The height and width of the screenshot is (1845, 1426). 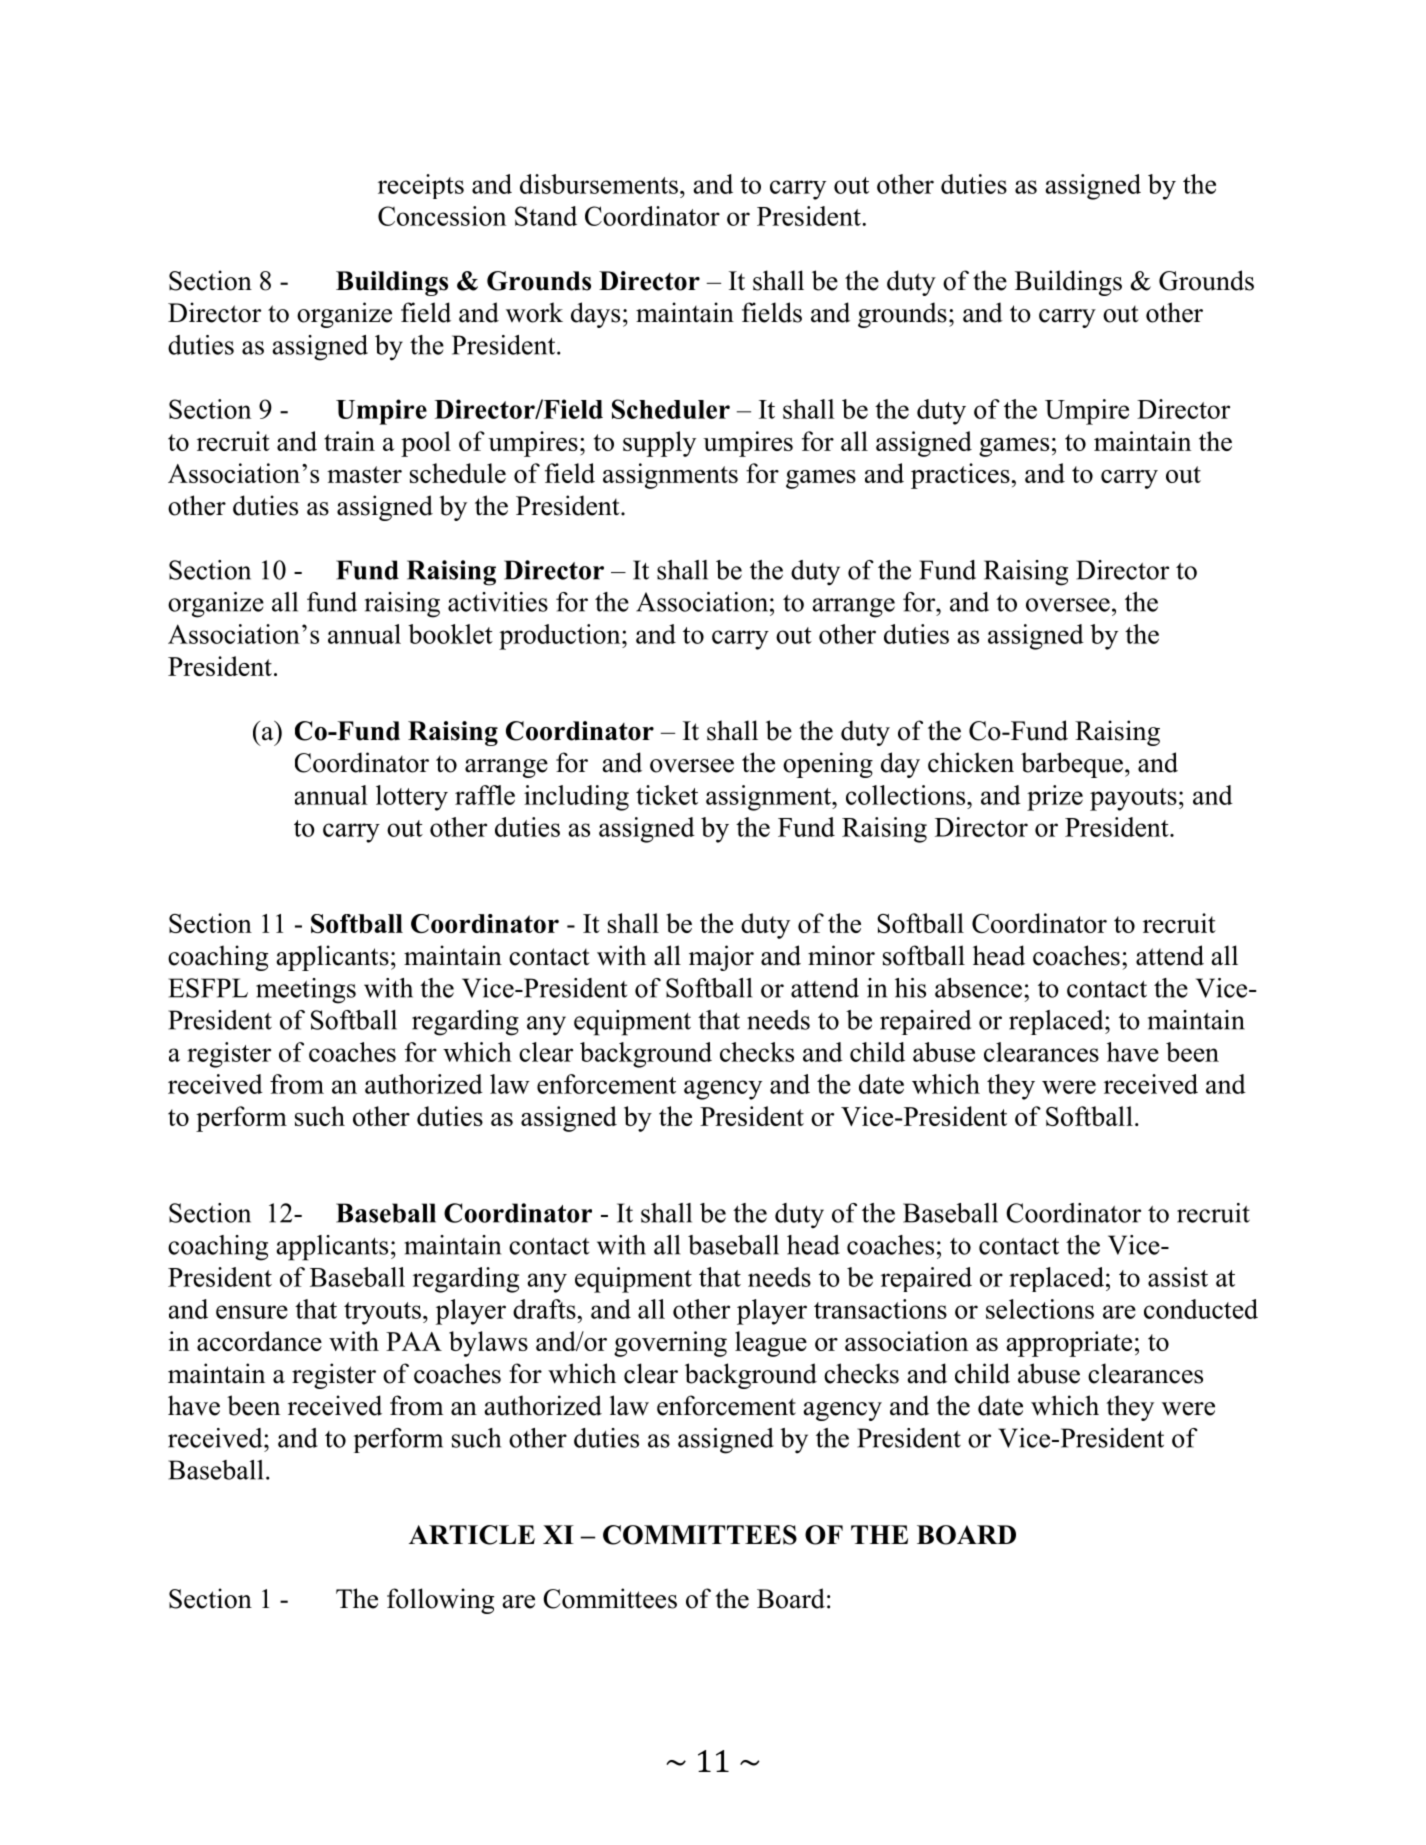 I want to click on league, so click(x=771, y=1344).
